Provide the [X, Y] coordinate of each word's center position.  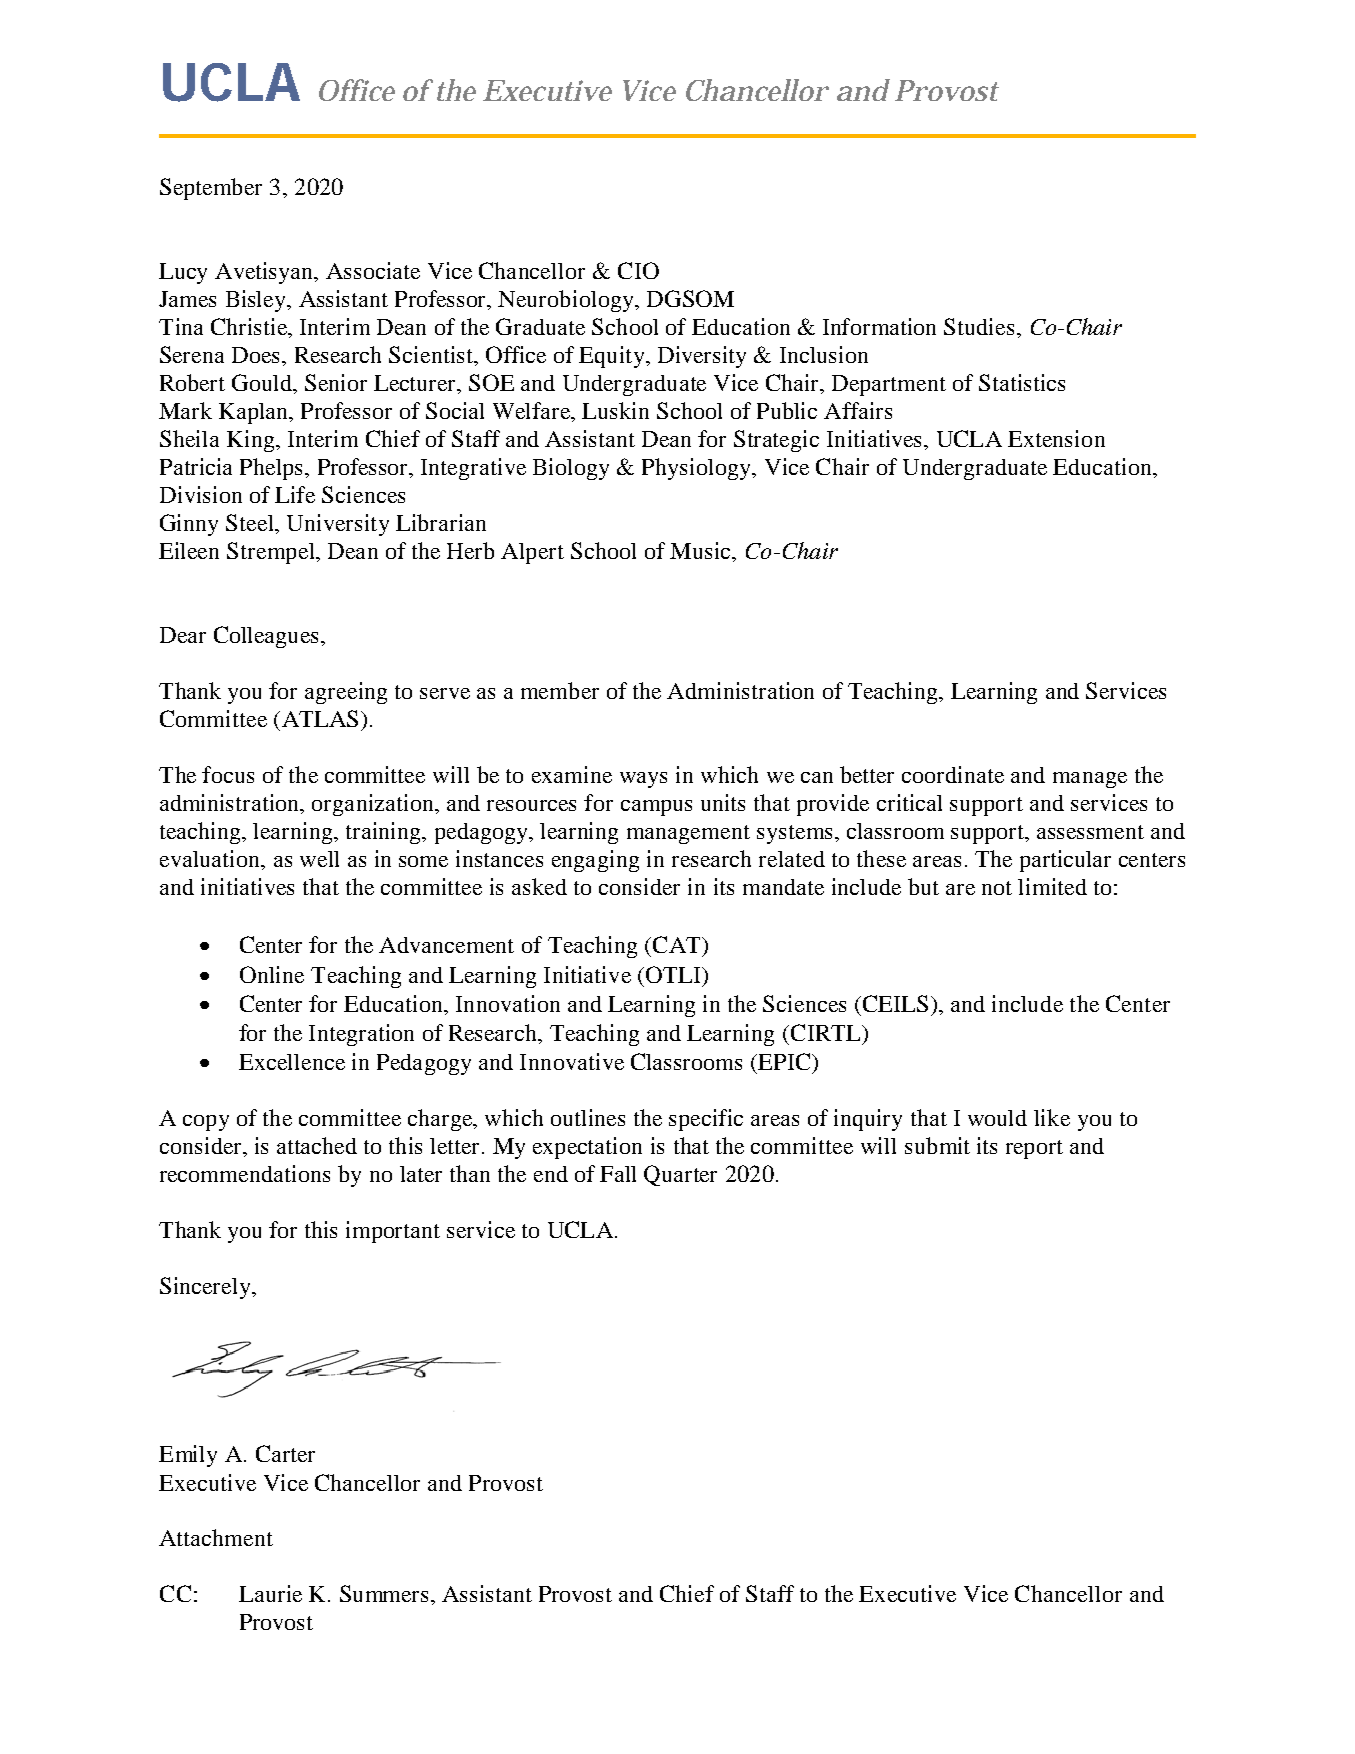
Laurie [270, 1593]
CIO [638, 270]
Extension [1056, 438]
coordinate [953, 774]
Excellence [292, 1062]
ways [643, 780]
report [1034, 1149]
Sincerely [206, 1288]
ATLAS [320, 718]
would [997, 1118]
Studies [979, 326]
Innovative [572, 1061]
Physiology [698, 469]
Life [295, 494]
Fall [618, 1174]
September [211, 189]
